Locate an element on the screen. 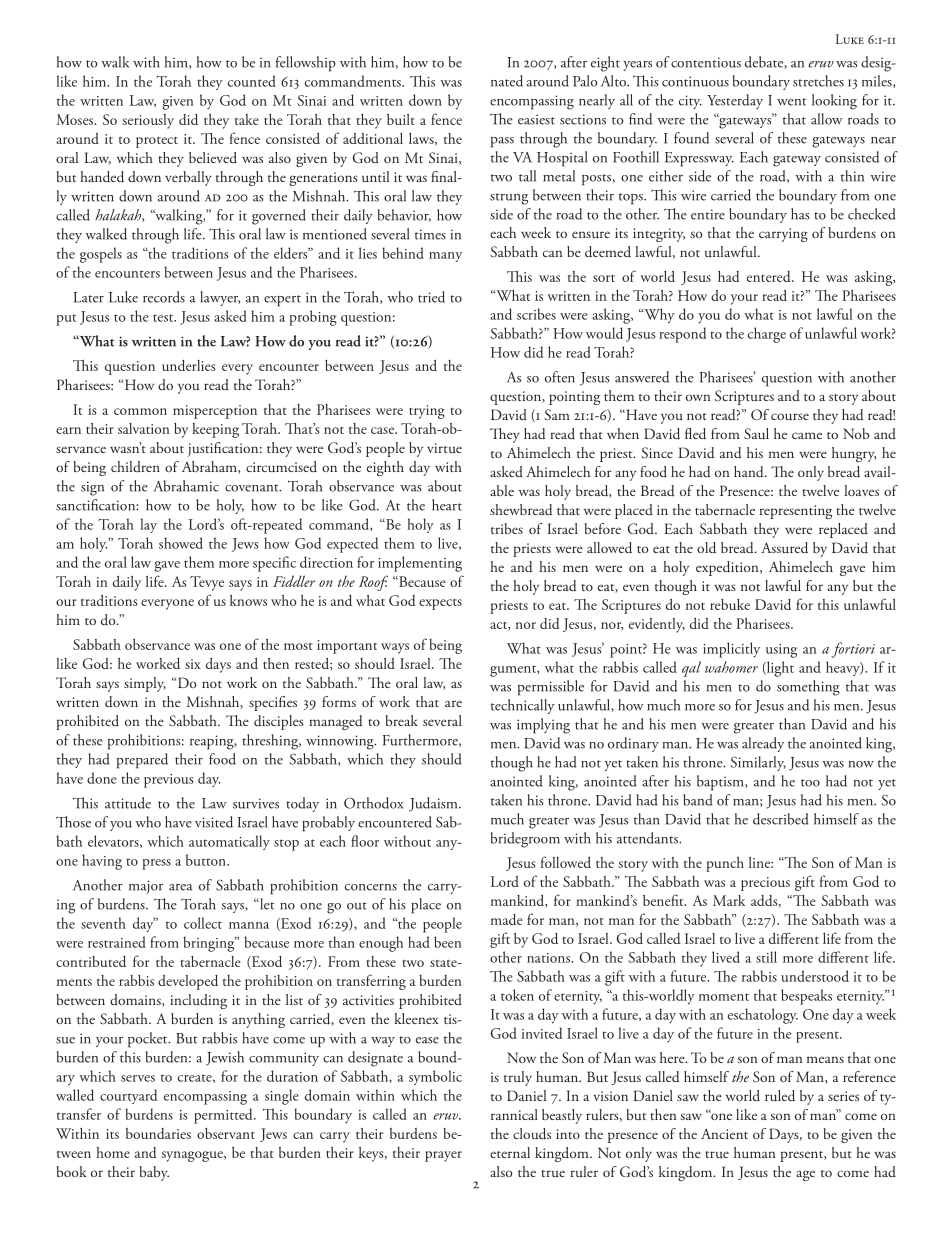 Image resolution: width=952 pixels, height=1233 pixels. Saul is located at coordinates (756, 434).
